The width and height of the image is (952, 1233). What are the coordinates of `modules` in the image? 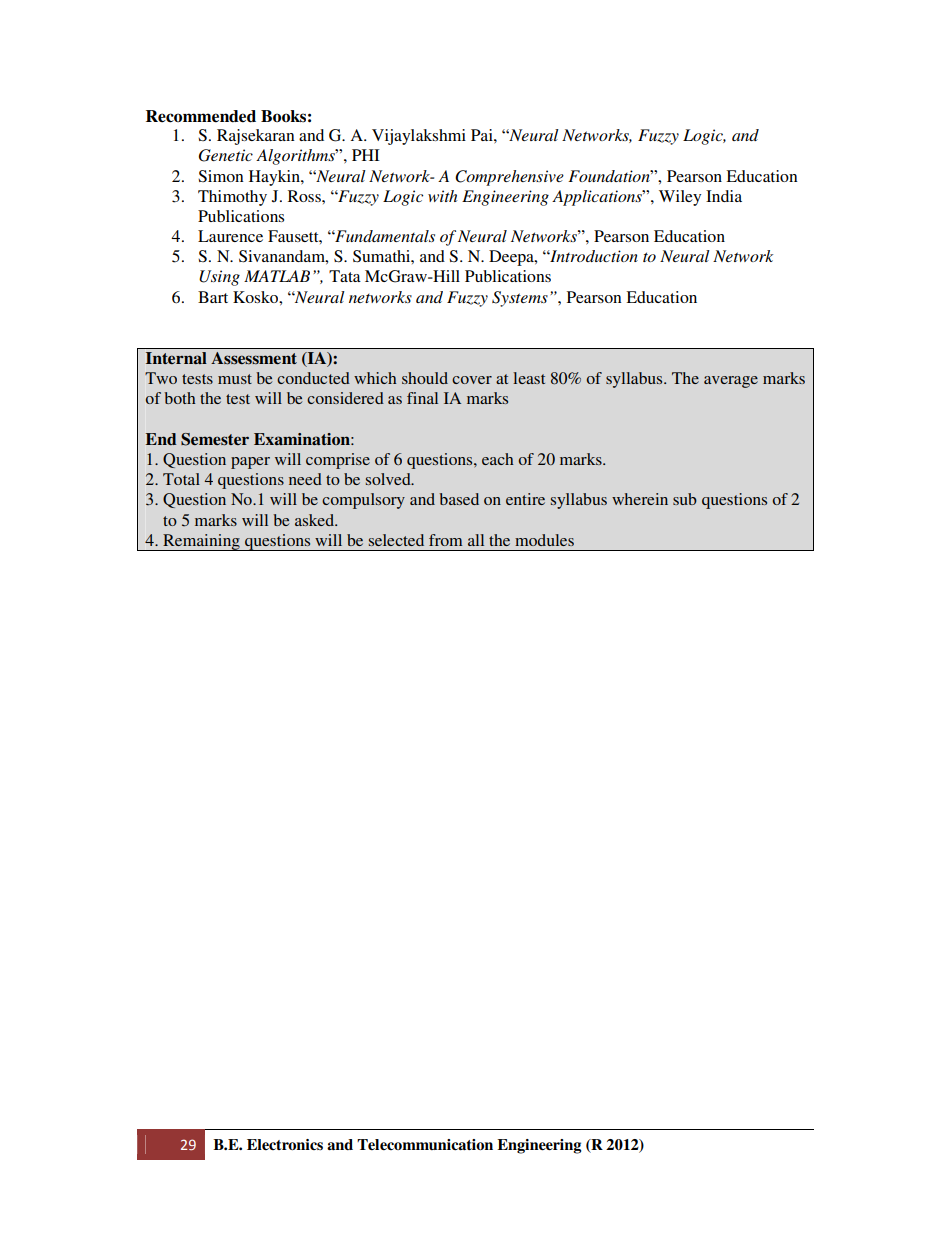 It's located at (544, 540).
